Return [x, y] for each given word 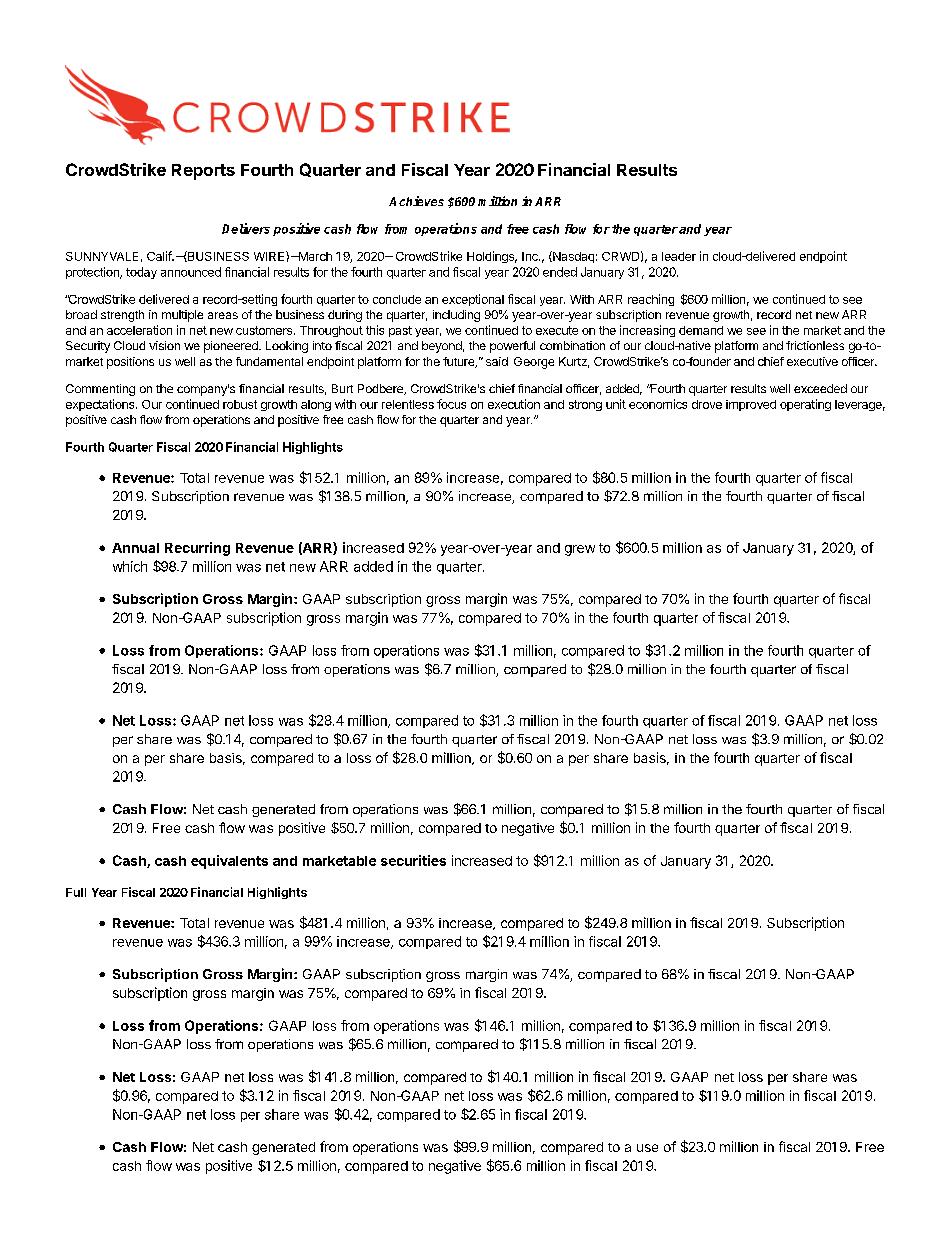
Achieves [416, 201]
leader [679, 256]
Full [76, 892]
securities [413, 860]
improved [751, 405]
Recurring [197, 549]
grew [580, 550]
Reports [203, 172]
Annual [135, 548]
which [130, 566]
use [647, 1148]
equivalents [229, 862]
